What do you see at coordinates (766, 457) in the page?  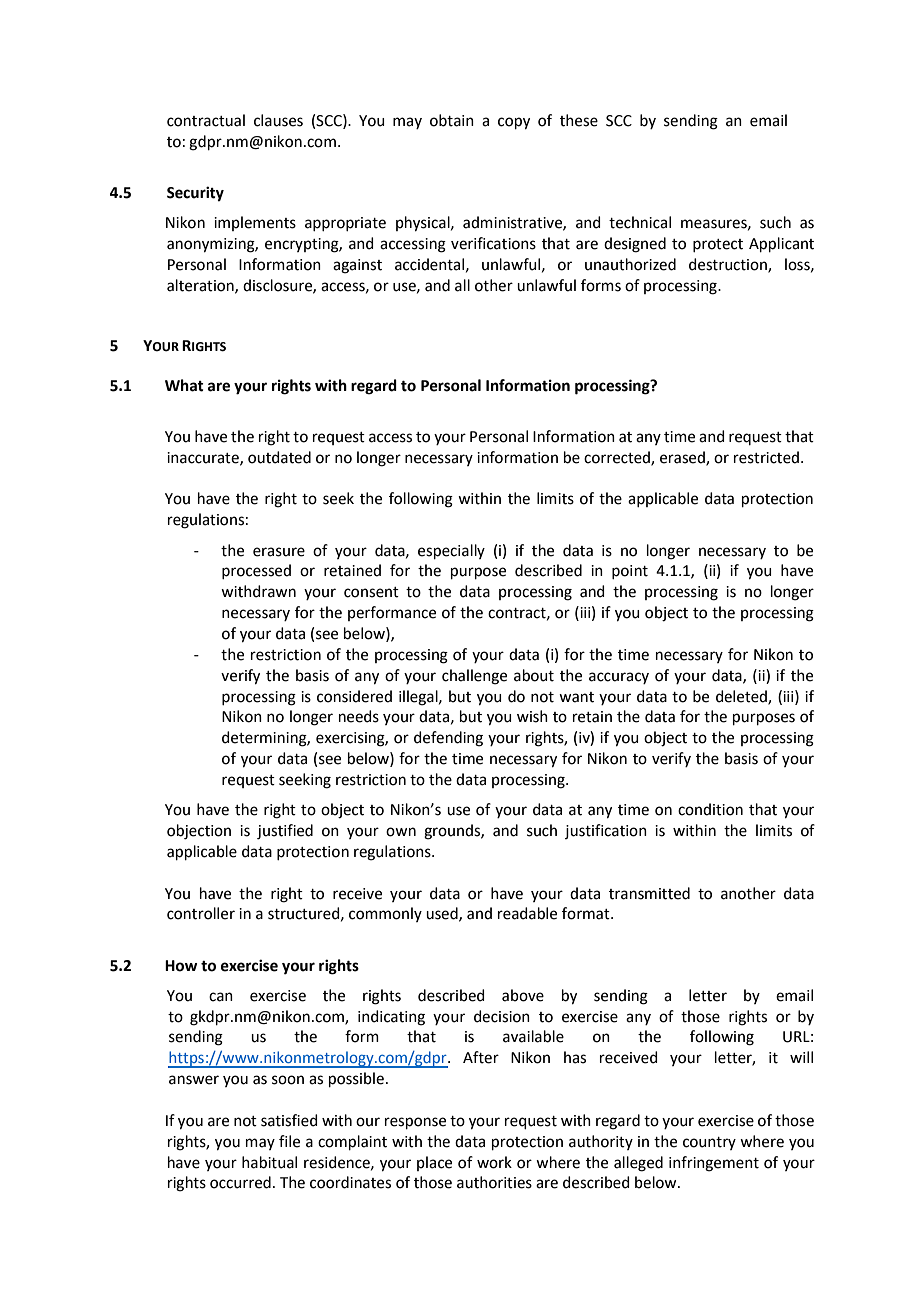 I see `restricted` at bounding box center [766, 457].
